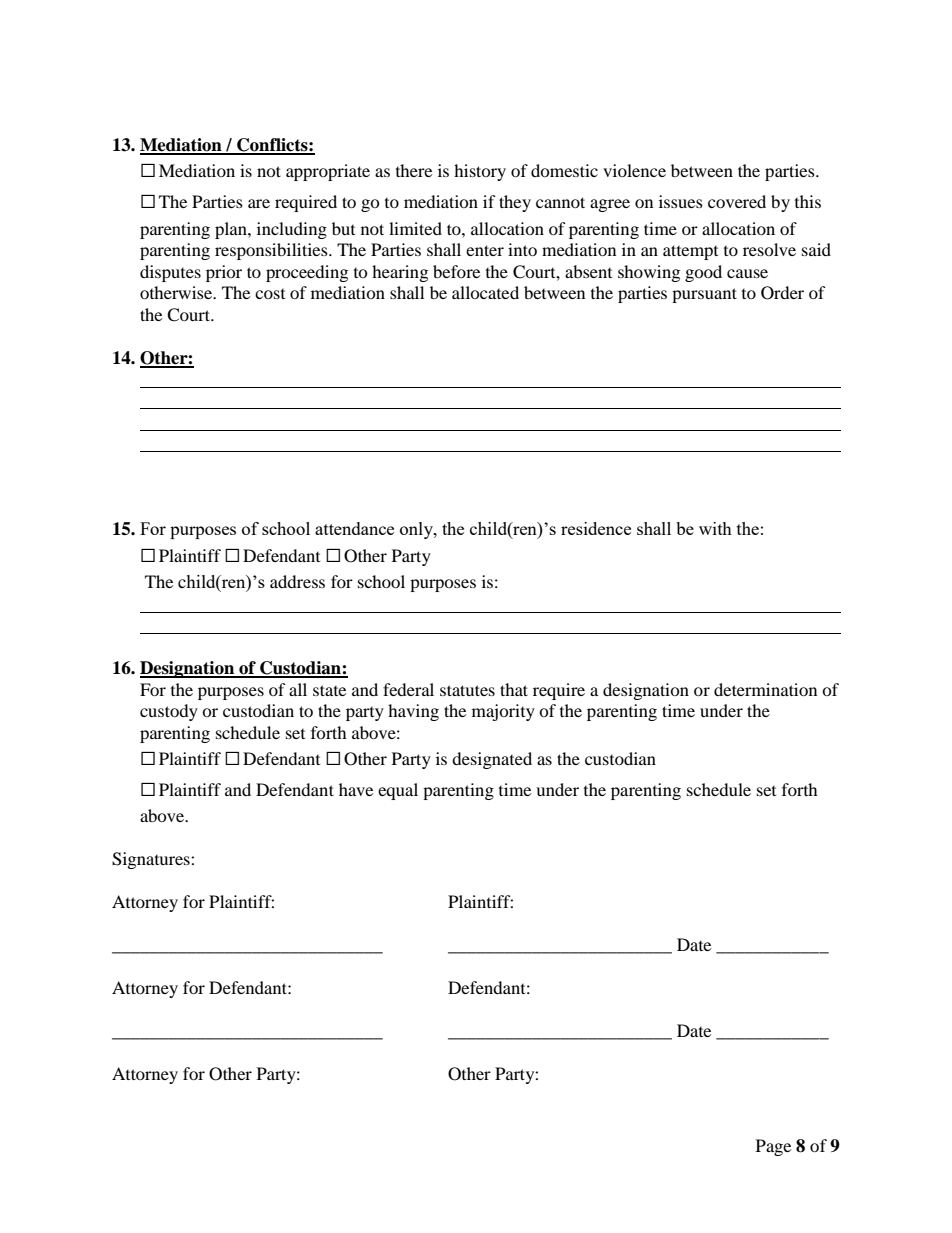 This screenshot has width=952, height=1233. I want to click on they, so click(515, 203).
